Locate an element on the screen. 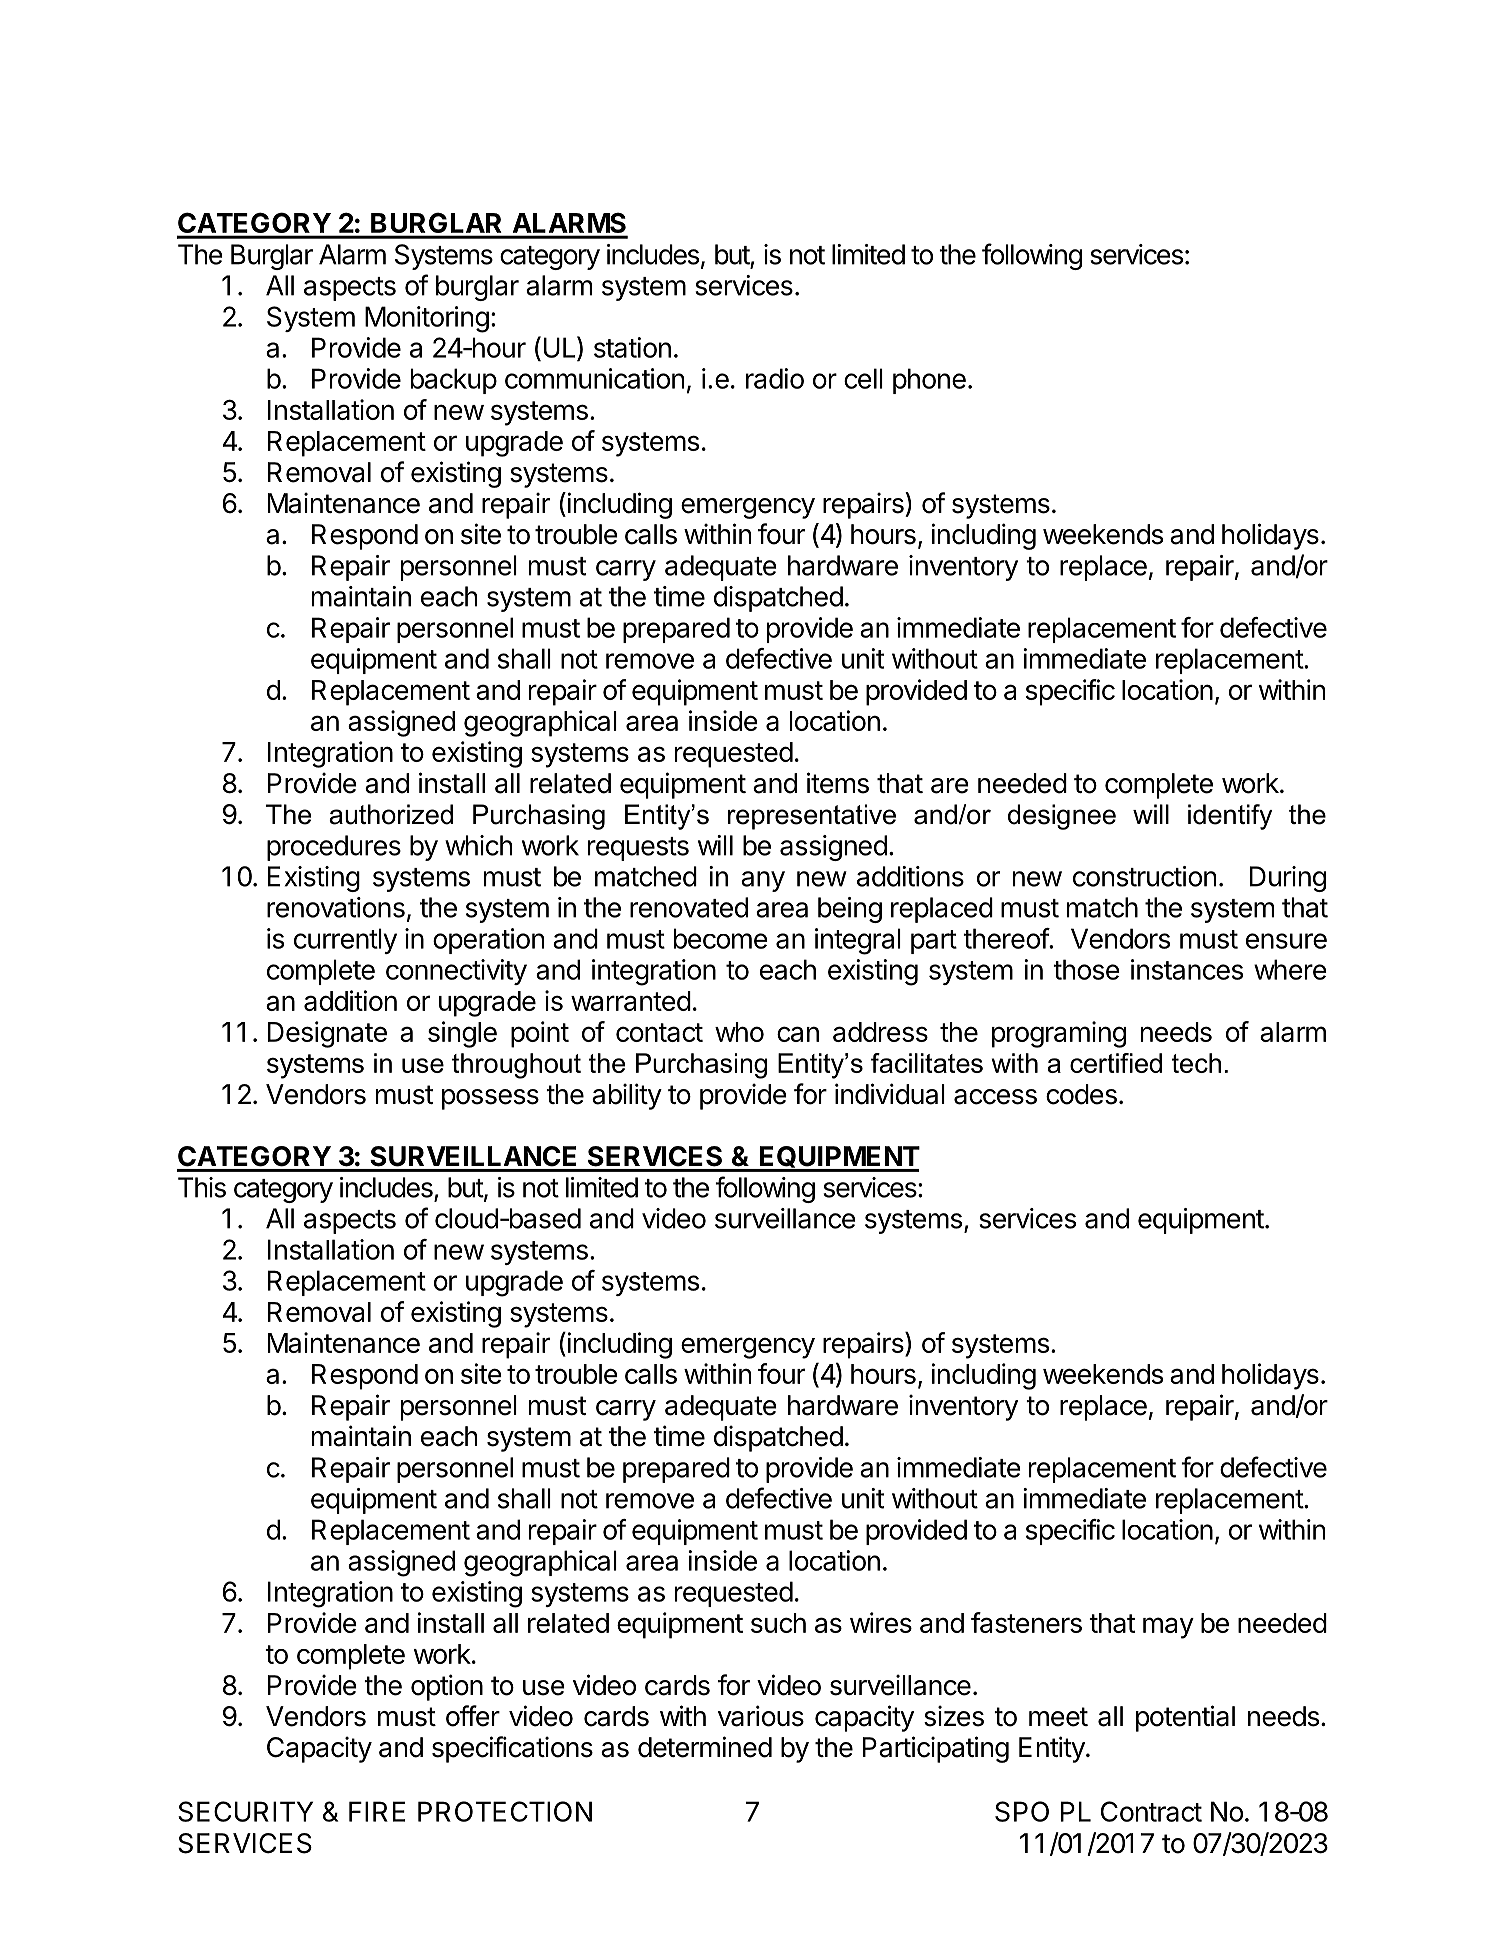 The image size is (1504, 1947). FIRE is located at coordinates (377, 1811).
